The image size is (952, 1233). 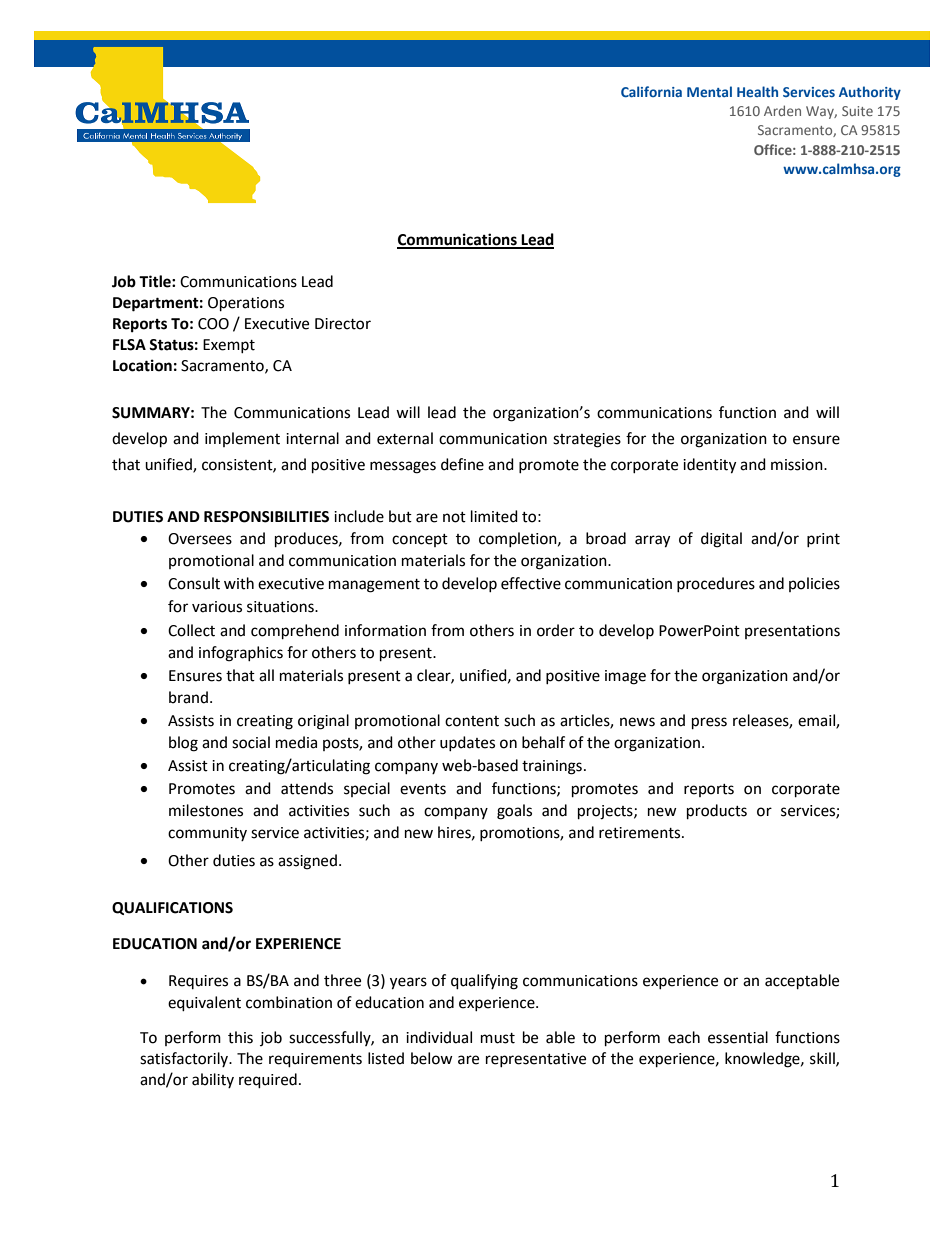 I want to click on this, so click(x=240, y=1037).
